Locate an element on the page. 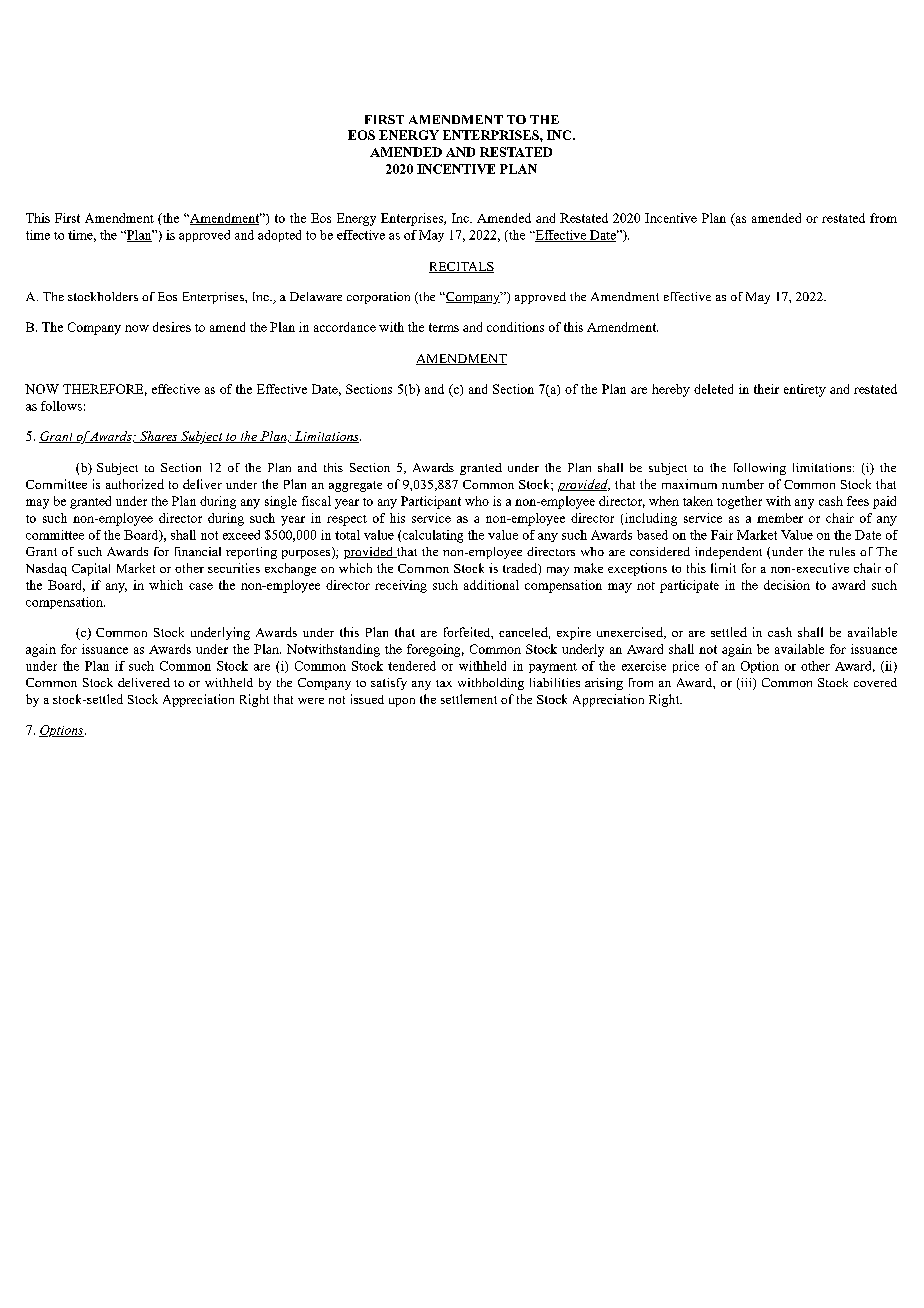 The image size is (924, 1308). were is located at coordinates (311, 701).
